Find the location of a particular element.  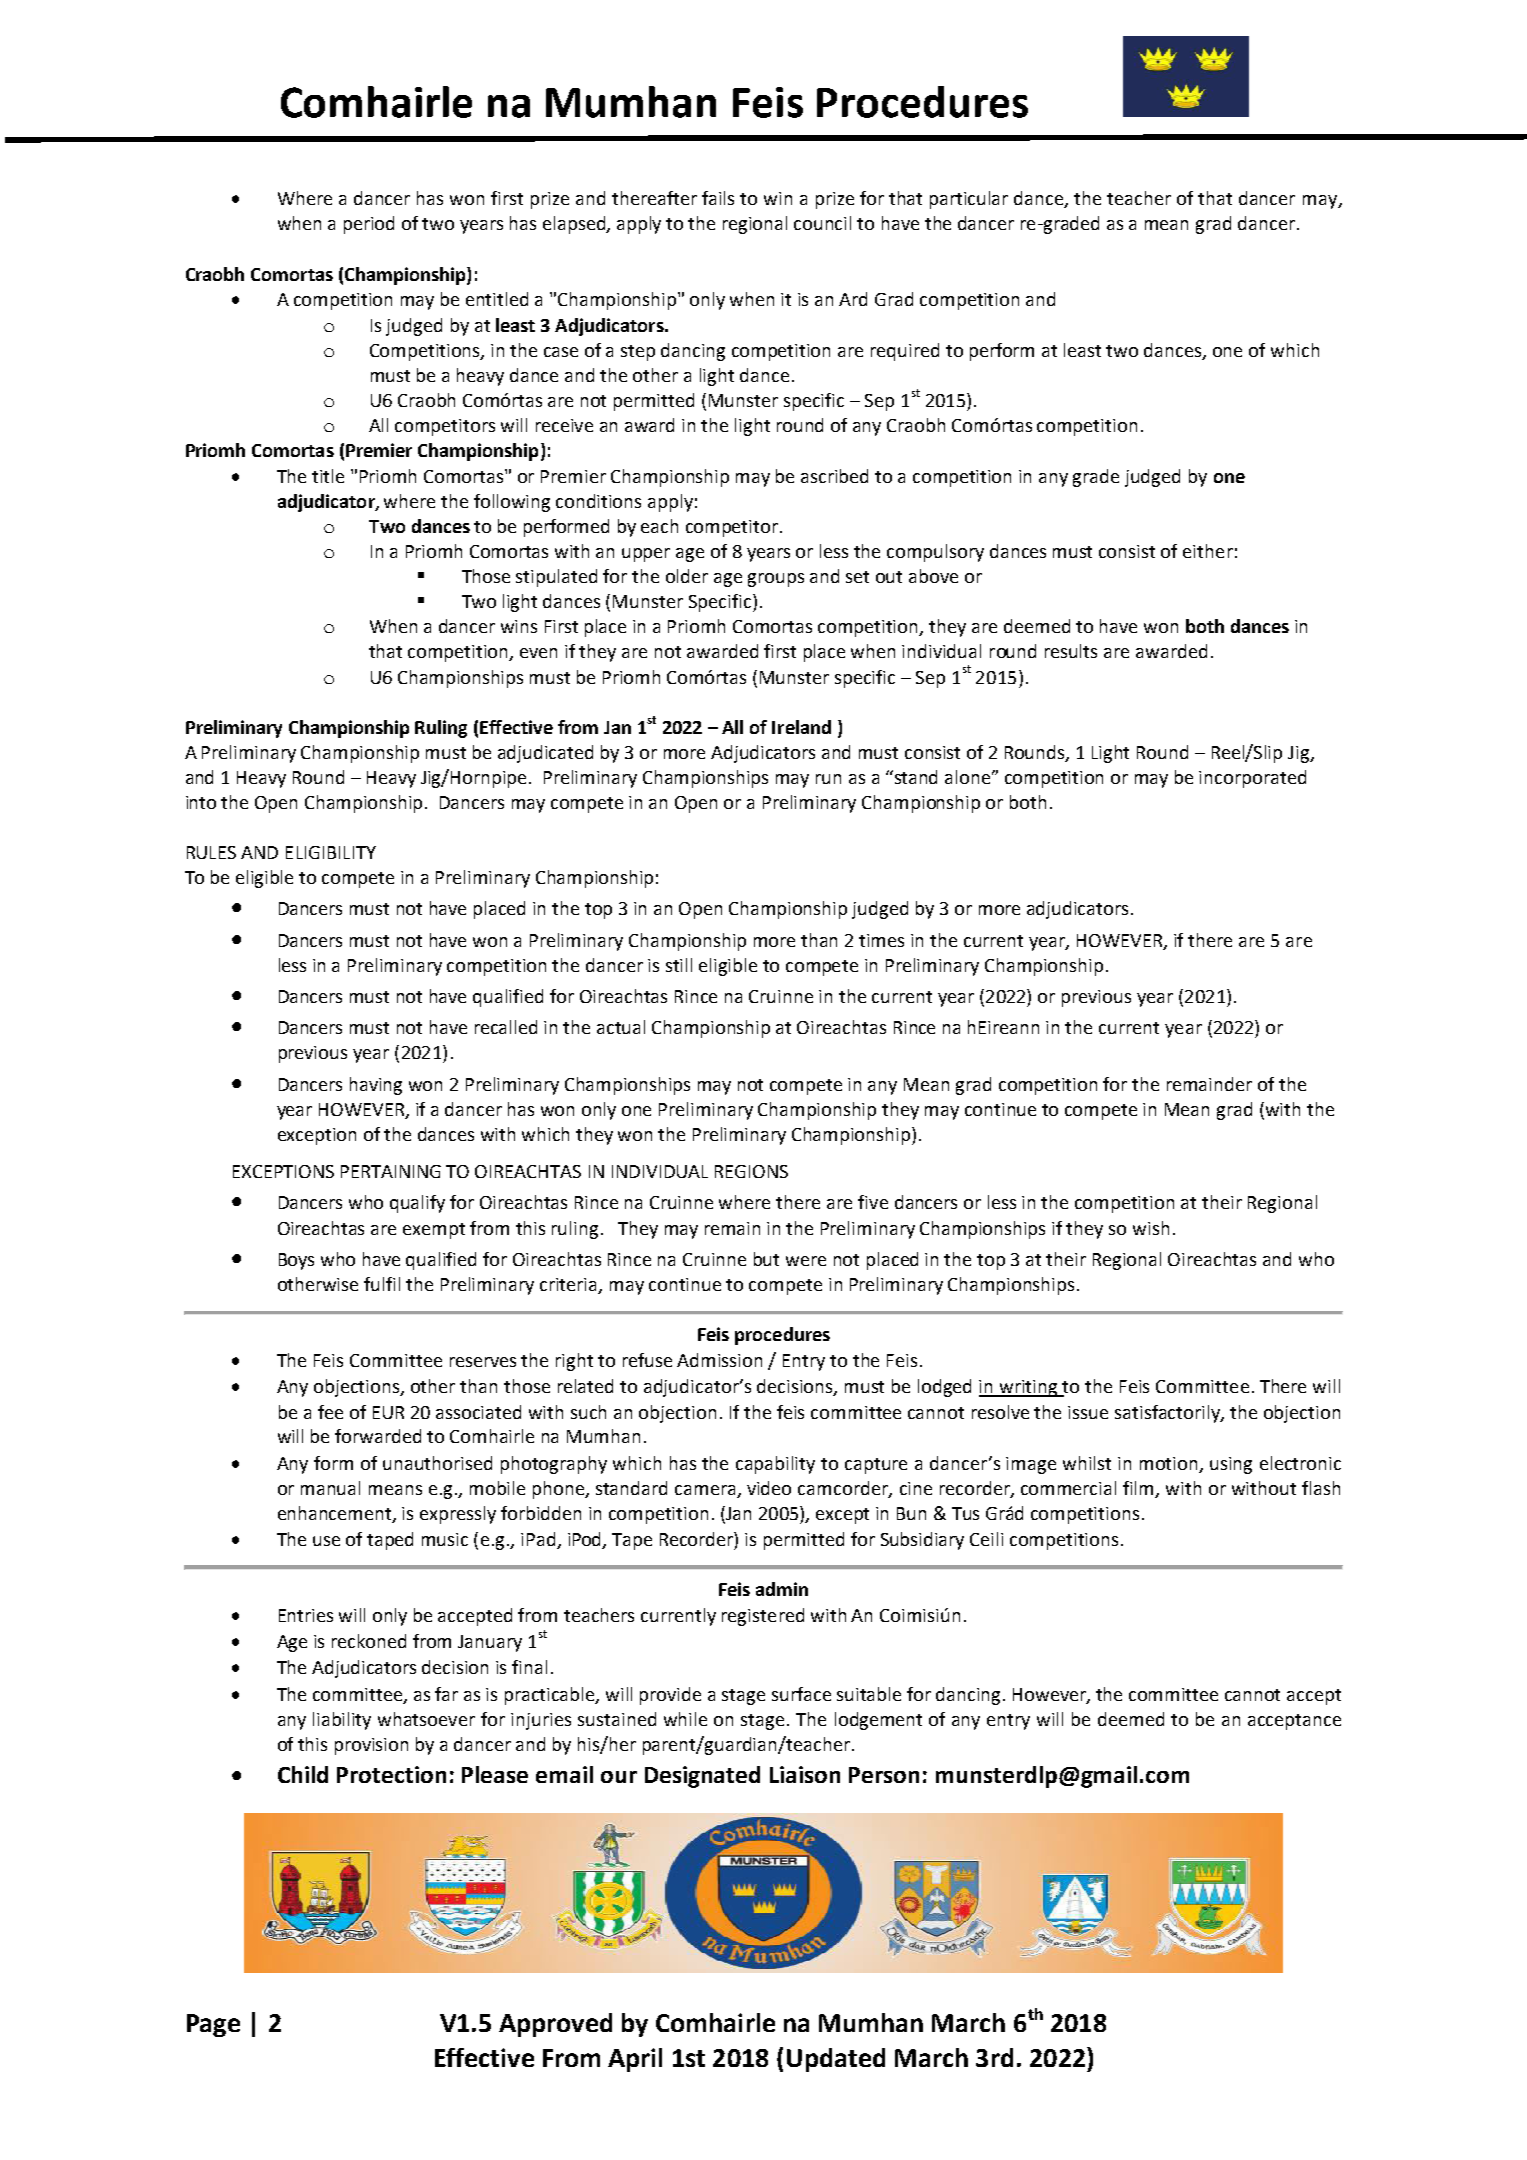

still is located at coordinates (679, 965).
